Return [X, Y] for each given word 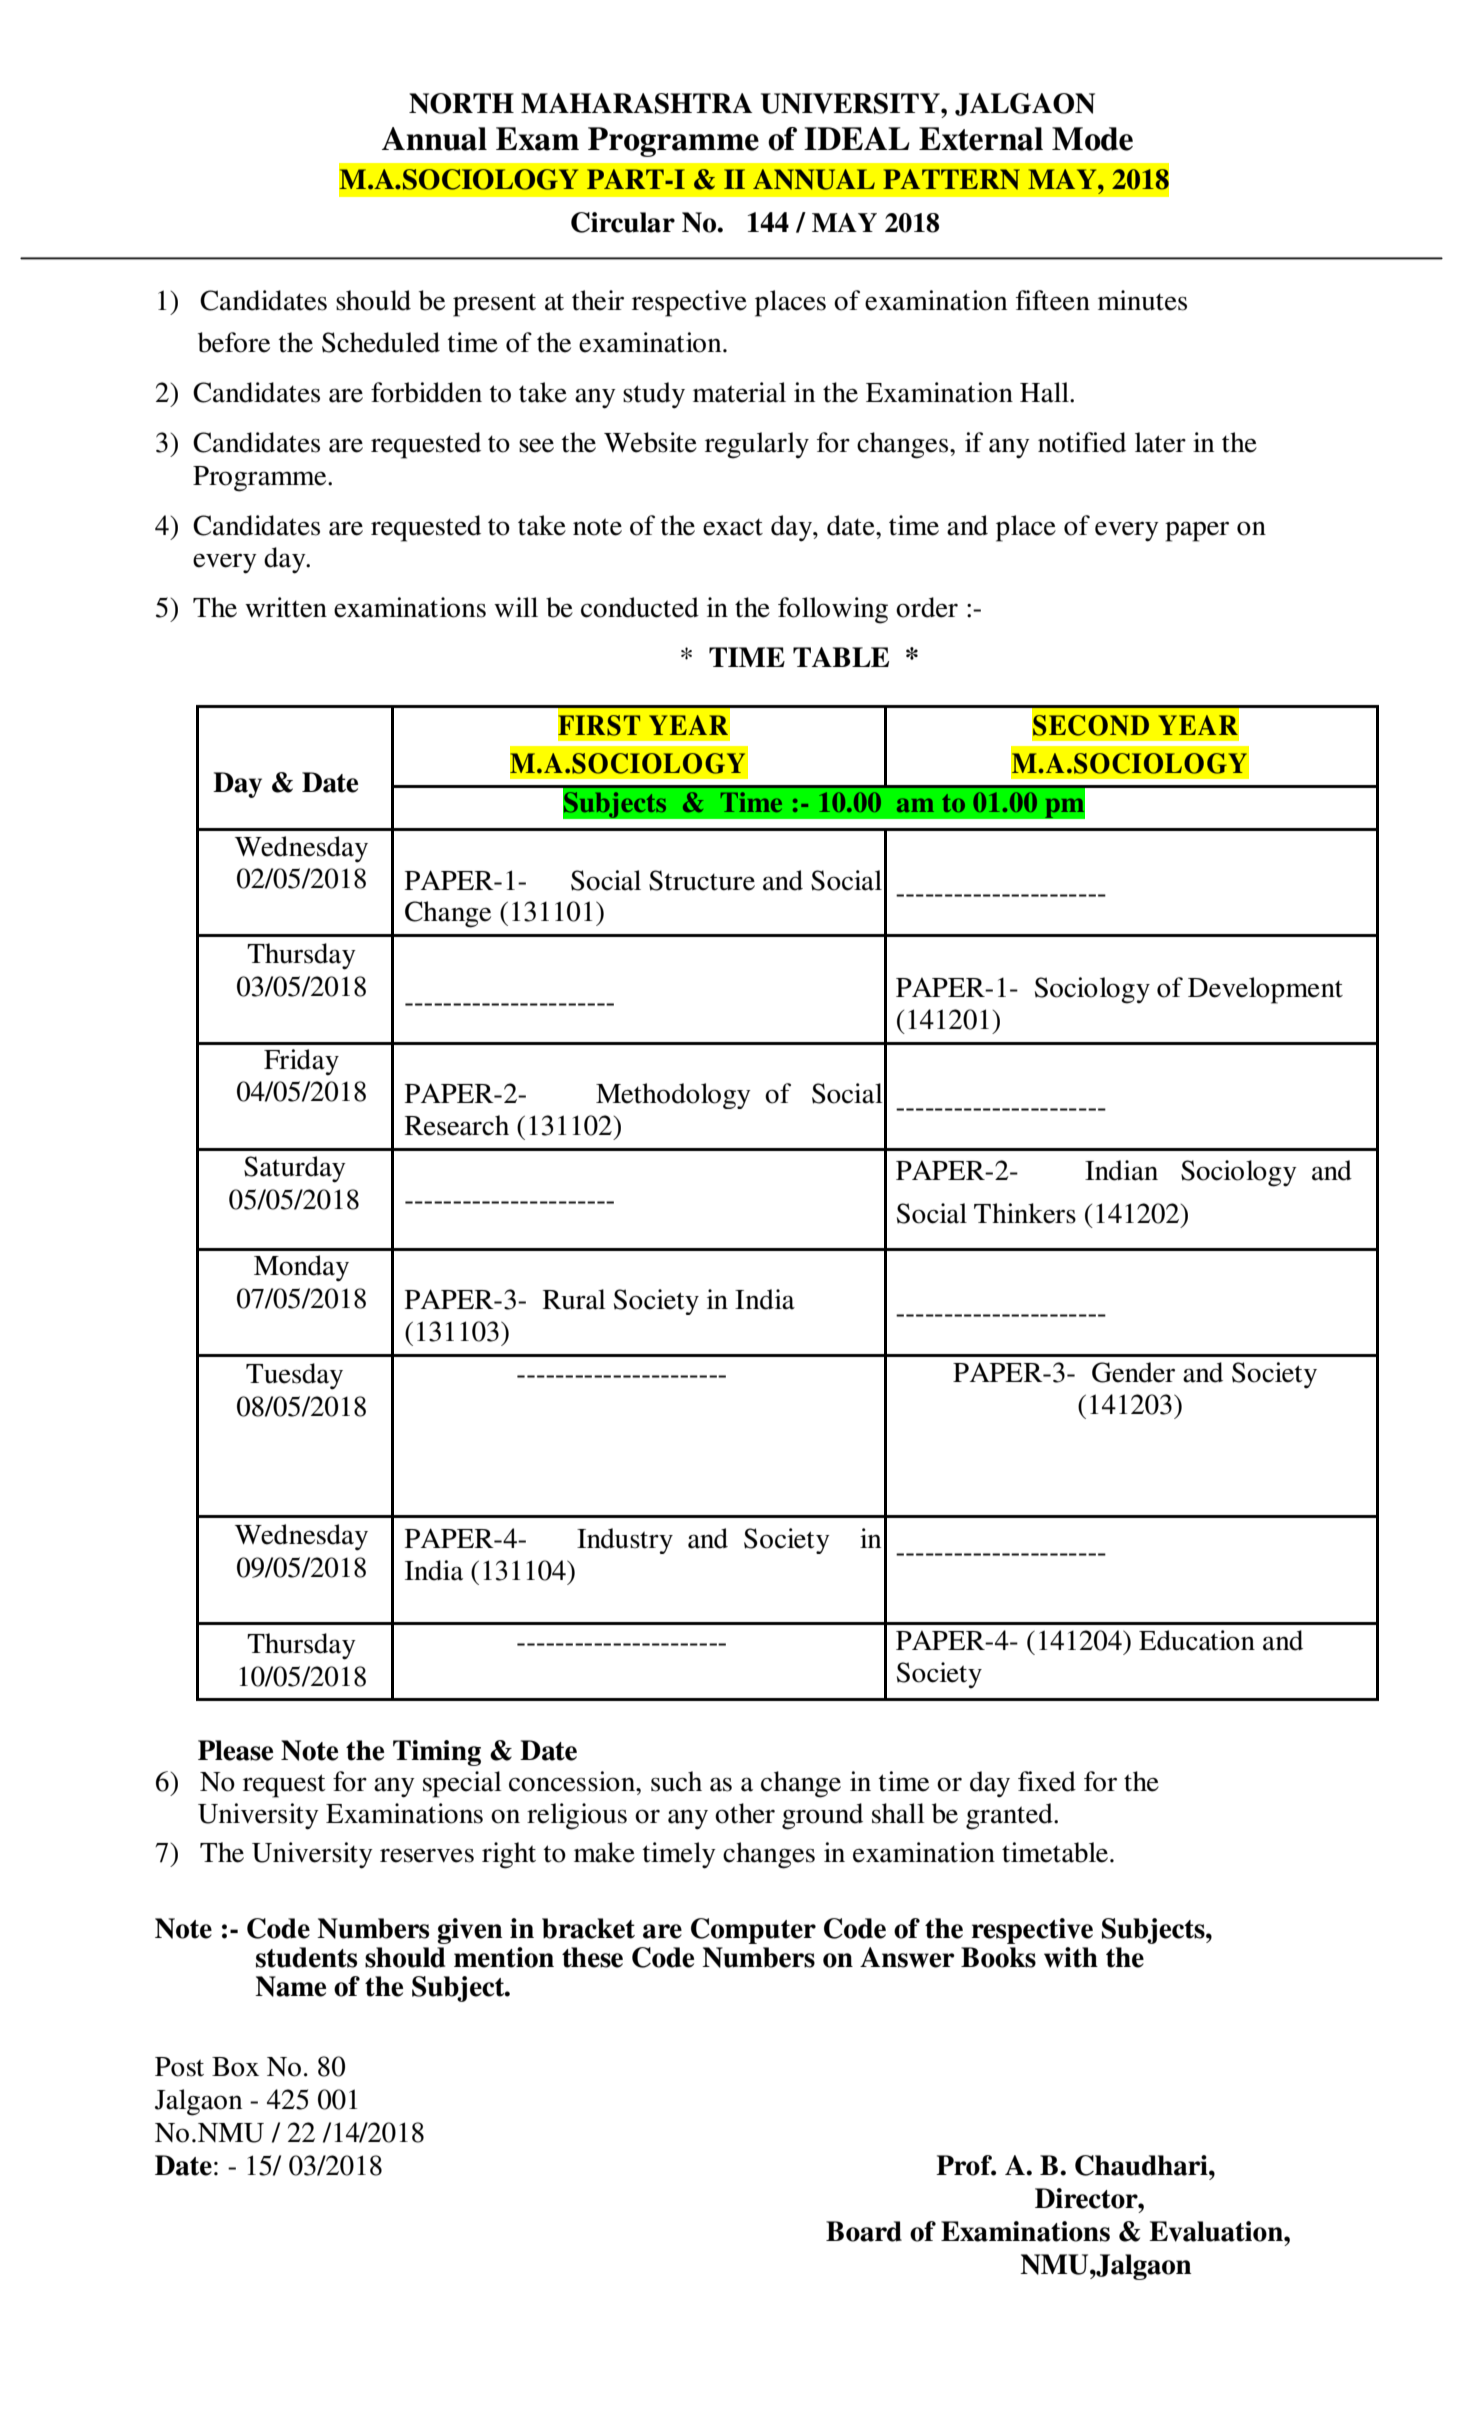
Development [1265, 990]
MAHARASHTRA [636, 103]
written [286, 607]
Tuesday [294, 1376]
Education [1197, 1640]
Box [235, 2067]
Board [864, 2231]
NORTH [461, 103]
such [676, 1781]
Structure [702, 880]
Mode [1092, 139]
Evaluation [1217, 2231]
